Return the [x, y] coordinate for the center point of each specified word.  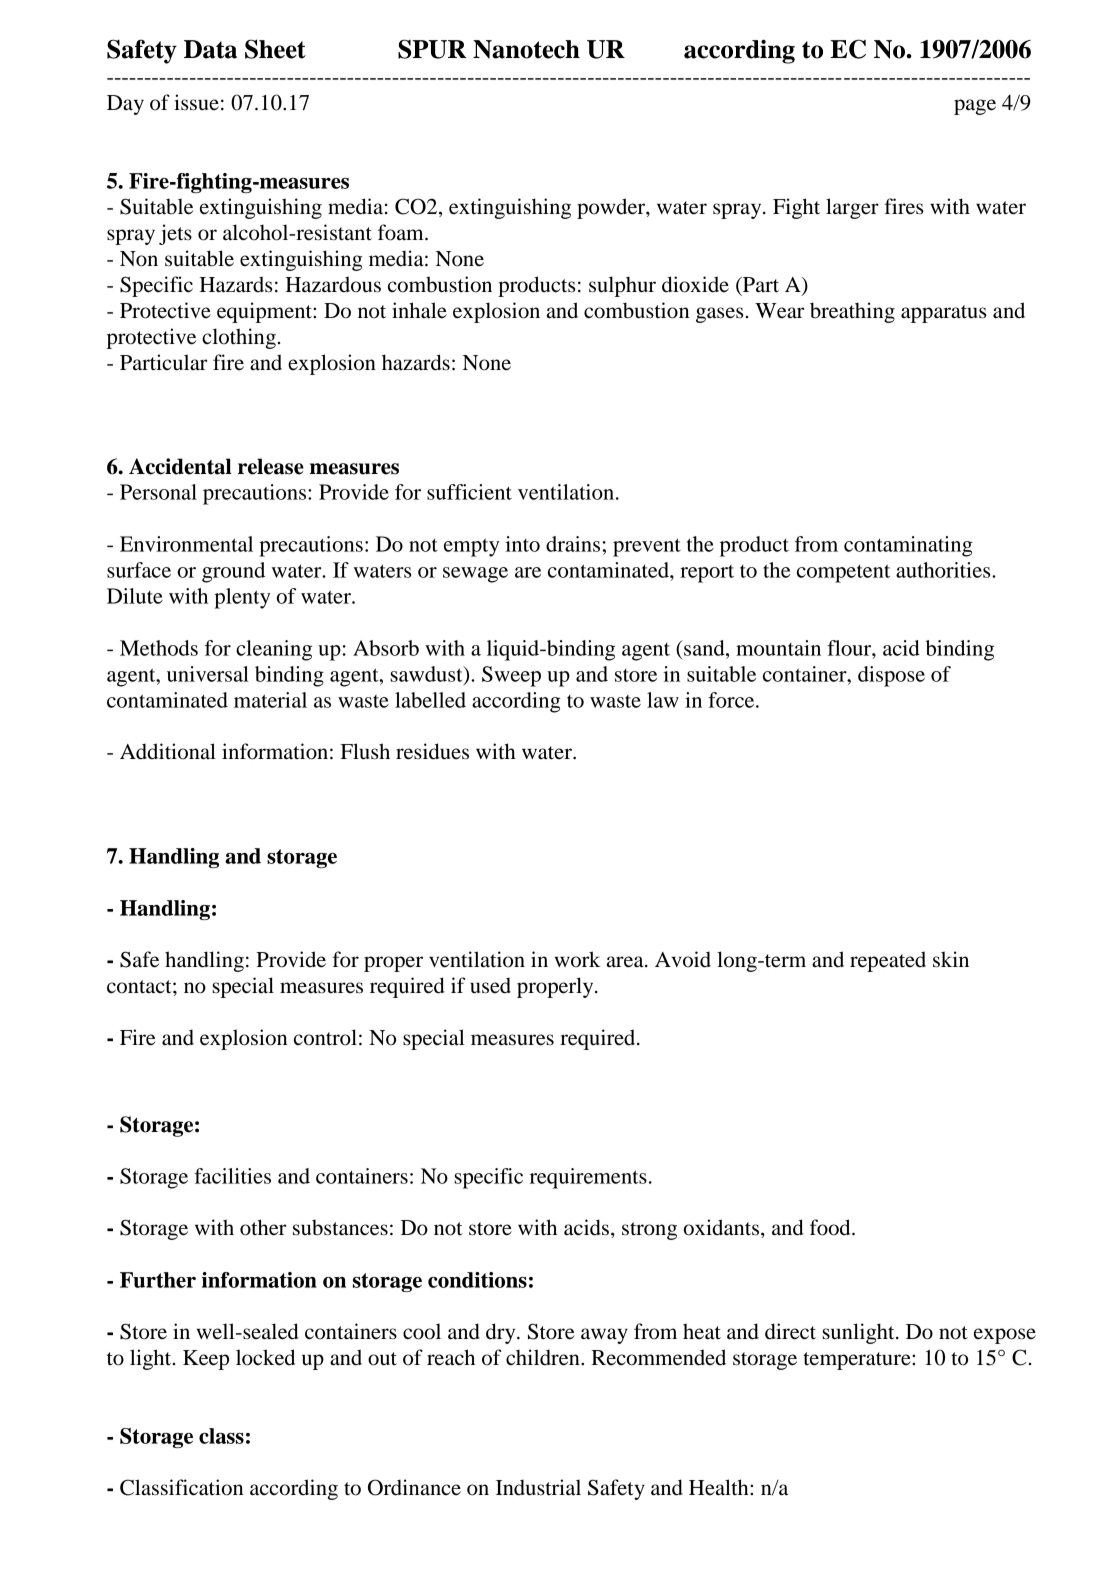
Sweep [511, 676]
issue [196, 102]
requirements [588, 1178]
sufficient [469, 492]
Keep [206, 1360]
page [975, 107]
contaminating [908, 546]
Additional [168, 751]
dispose [891, 676]
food [831, 1227]
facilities [232, 1176]
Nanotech [526, 49]
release [271, 466]
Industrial [538, 1487]
